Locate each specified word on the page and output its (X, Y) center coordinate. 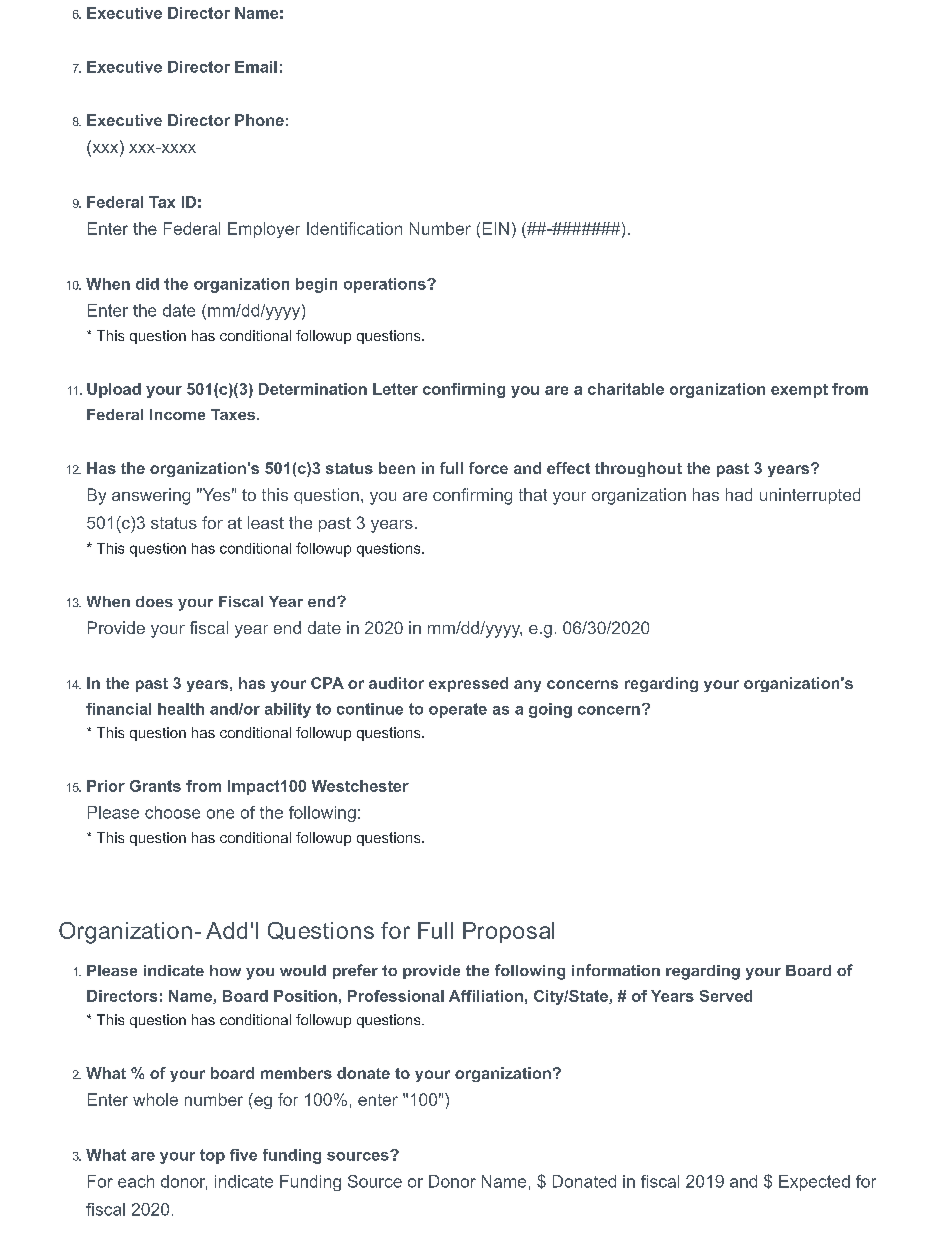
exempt (799, 391)
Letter (395, 389)
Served (726, 996)
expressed (468, 684)
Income (177, 414)
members (296, 1073)
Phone (259, 120)
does (154, 601)
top (212, 1156)
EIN (496, 228)
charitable (626, 389)
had (739, 494)
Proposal (508, 932)
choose (172, 812)
